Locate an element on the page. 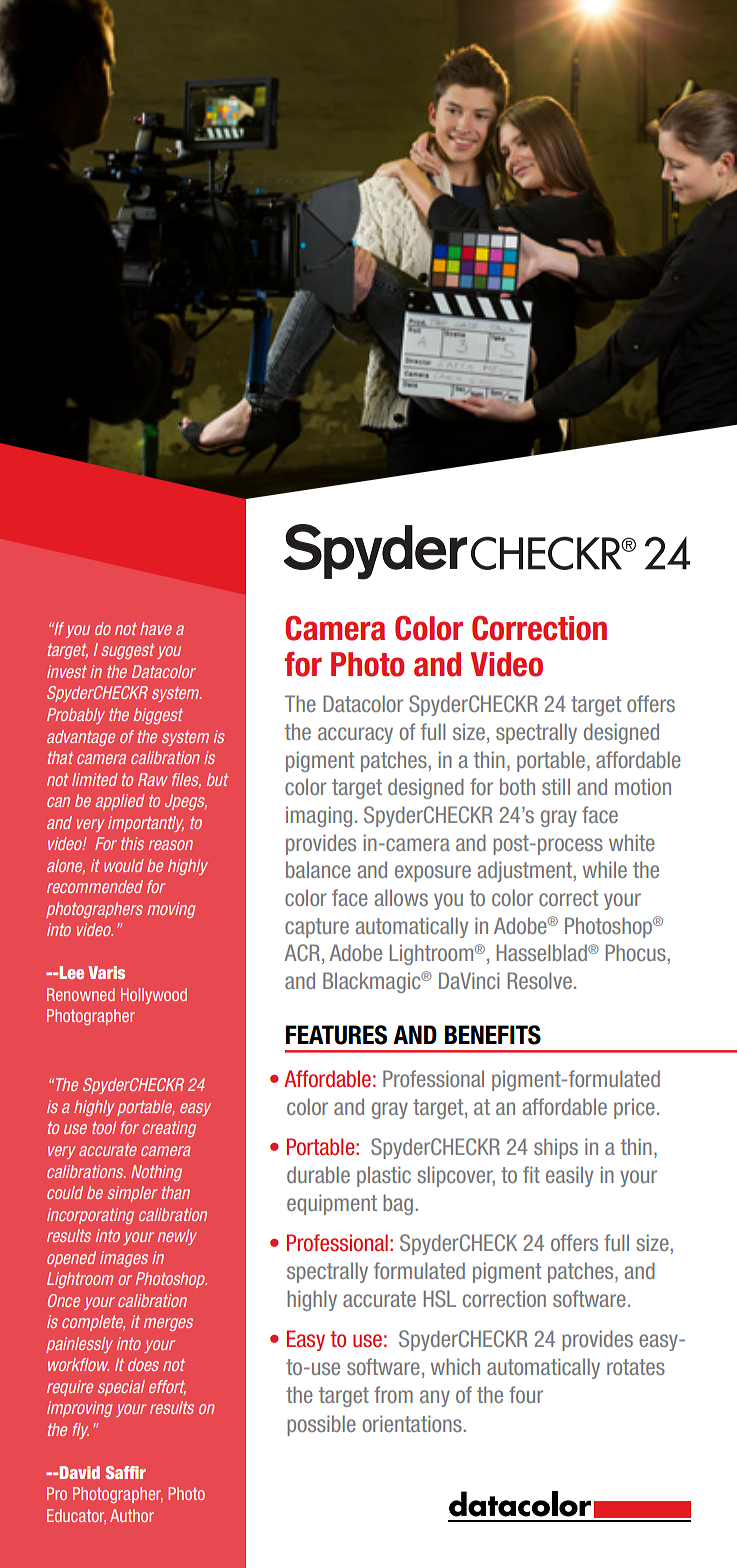 The height and width of the image is (1568, 737). balance is located at coordinates (318, 869).
